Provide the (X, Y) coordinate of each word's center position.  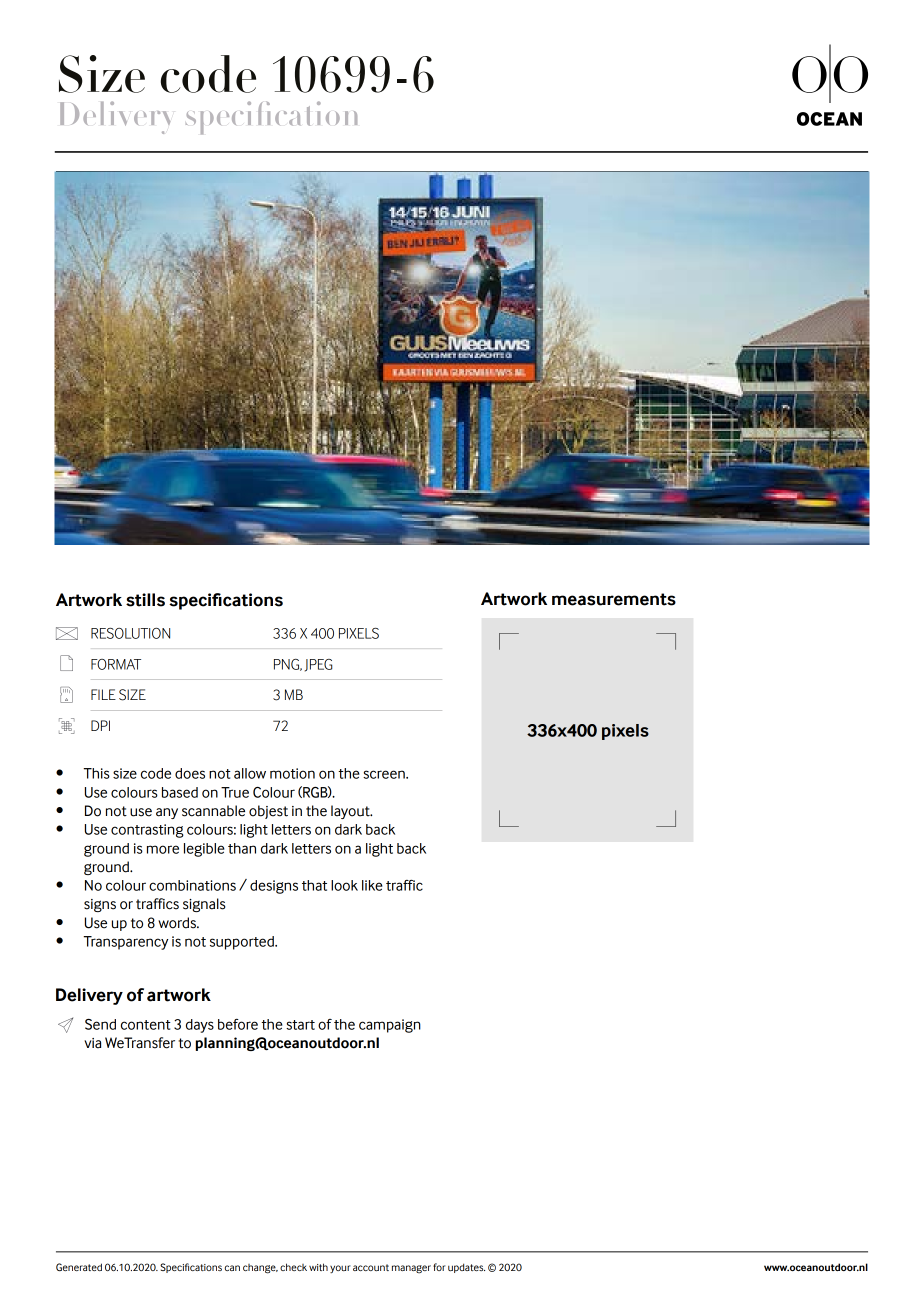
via (92, 1043)
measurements (614, 599)
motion (292, 773)
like (372, 885)
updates (466, 1268)
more (163, 849)
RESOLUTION (130, 633)
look (344, 885)
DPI (100, 725)
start (300, 1025)
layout (351, 812)
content (146, 1025)
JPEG (318, 665)
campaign (390, 1026)
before (238, 1024)
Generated (79, 1267)
